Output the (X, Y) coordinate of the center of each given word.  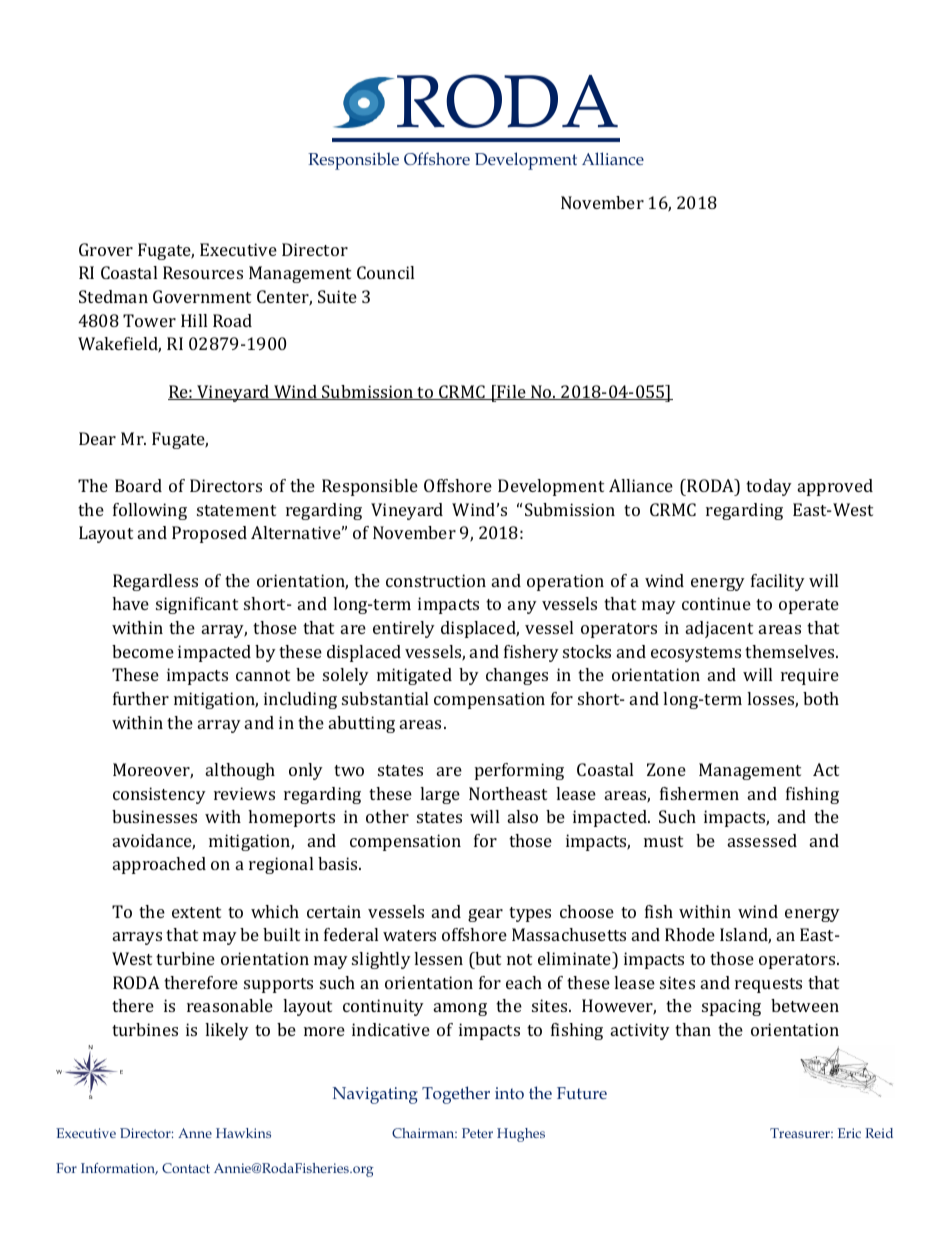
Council (385, 272)
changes (517, 676)
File (511, 392)
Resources (203, 272)
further (141, 698)
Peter (477, 1133)
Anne (195, 1133)
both (821, 698)
